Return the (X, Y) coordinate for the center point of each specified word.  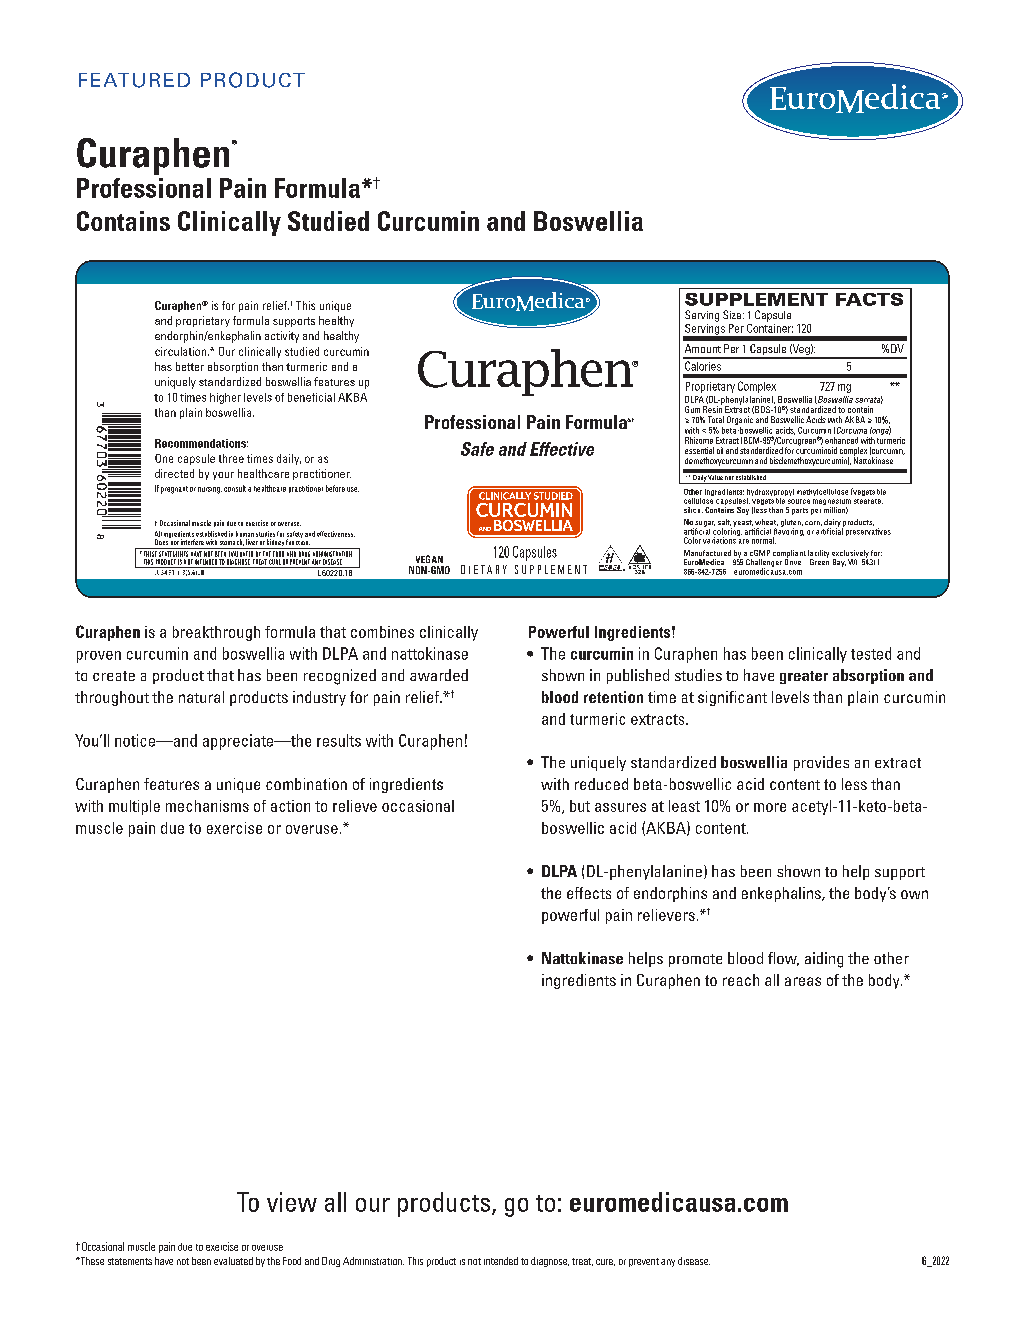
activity (282, 337)
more (770, 807)
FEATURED (134, 80)
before (335, 488)
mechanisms (207, 806)
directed (174, 473)
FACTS (869, 299)
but (580, 806)
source (799, 501)
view (292, 1202)
